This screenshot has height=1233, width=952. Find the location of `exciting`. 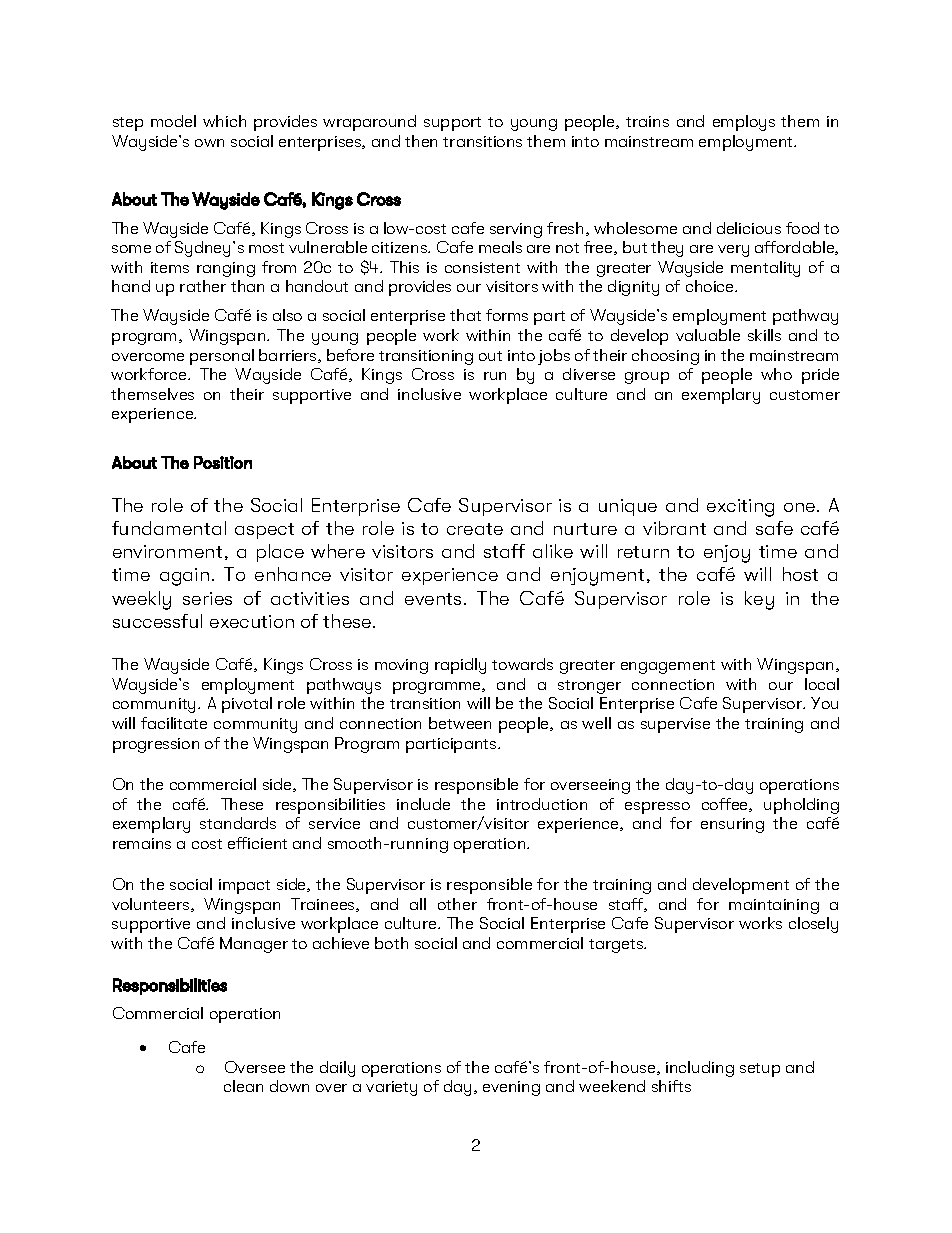

exciting is located at coordinates (740, 508).
